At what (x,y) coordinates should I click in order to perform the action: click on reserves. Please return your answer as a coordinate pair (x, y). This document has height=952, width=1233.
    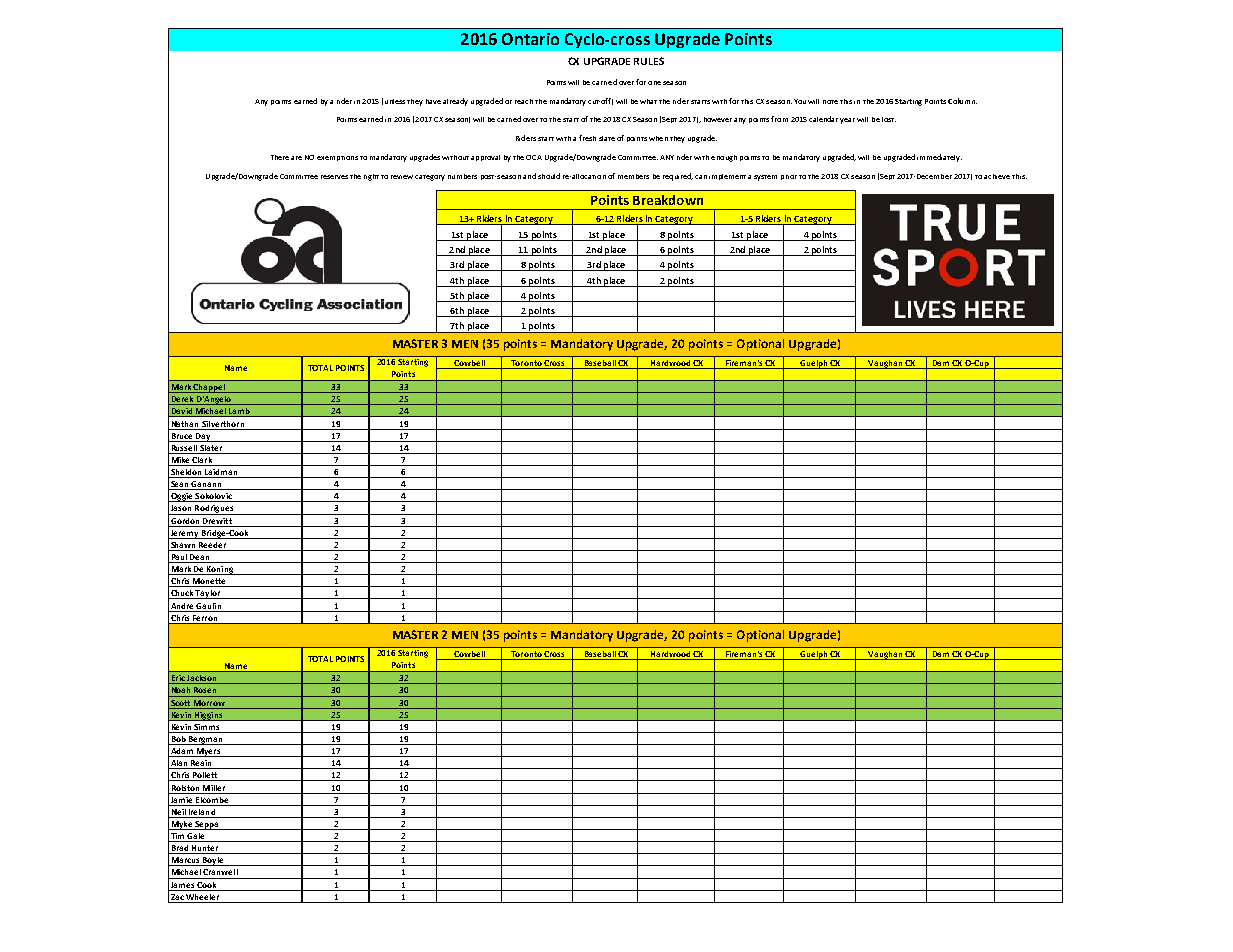
    Looking at the image, I should click on (334, 177).
